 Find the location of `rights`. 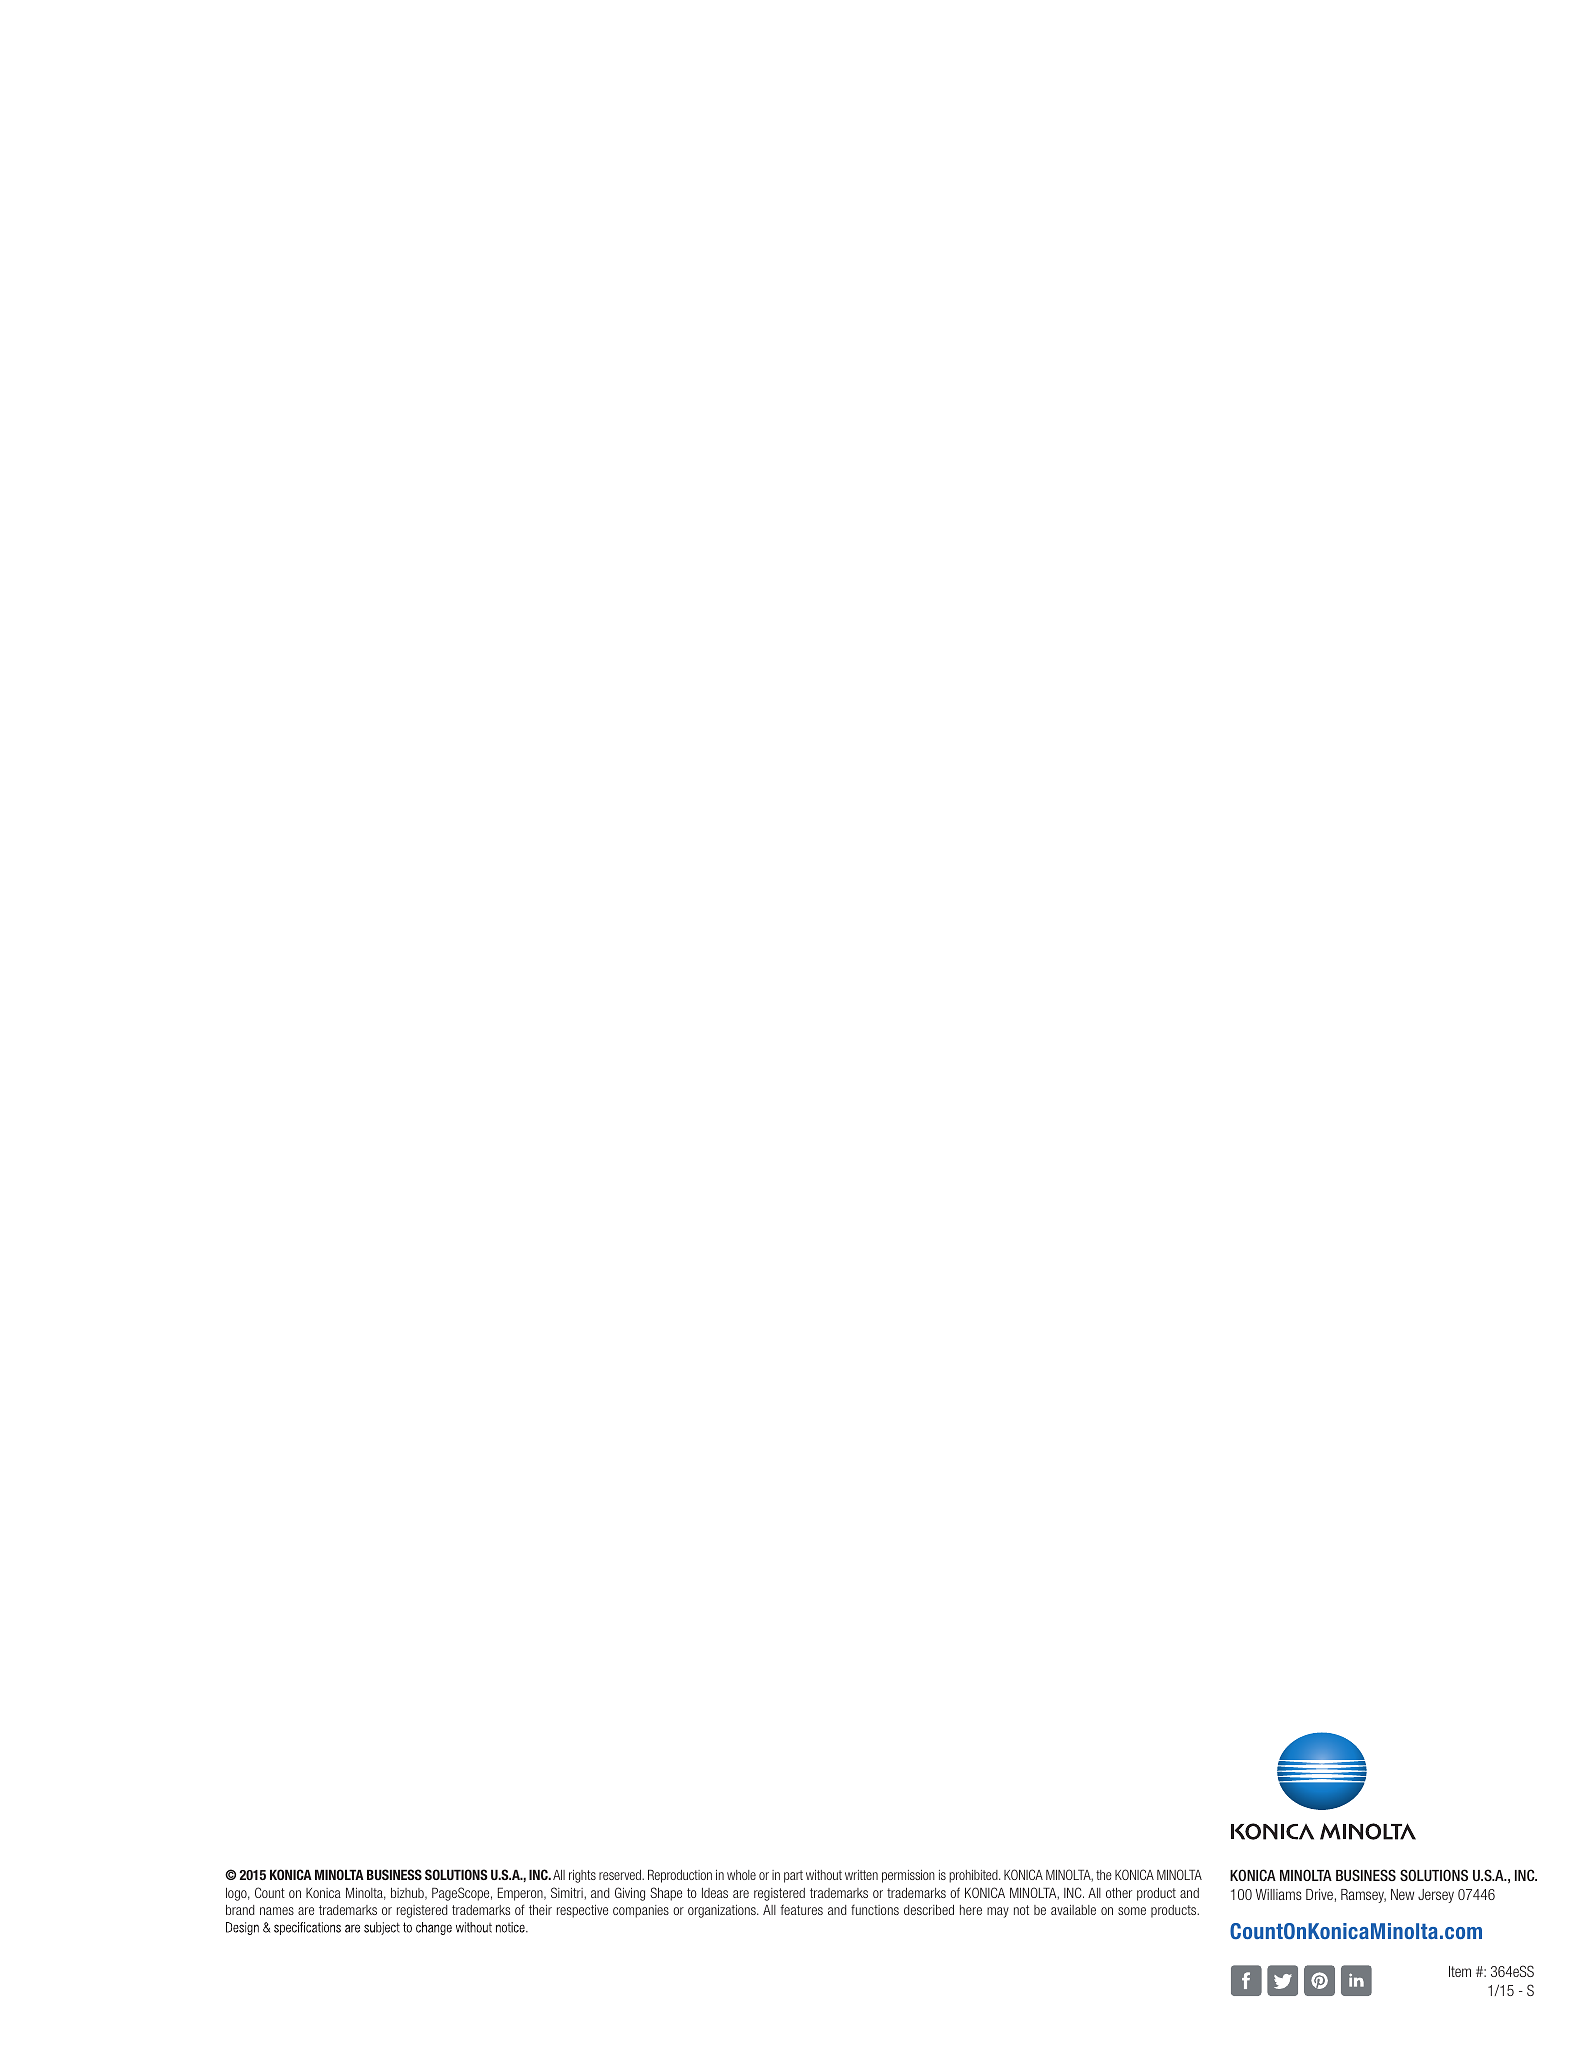

rights is located at coordinates (582, 1876).
